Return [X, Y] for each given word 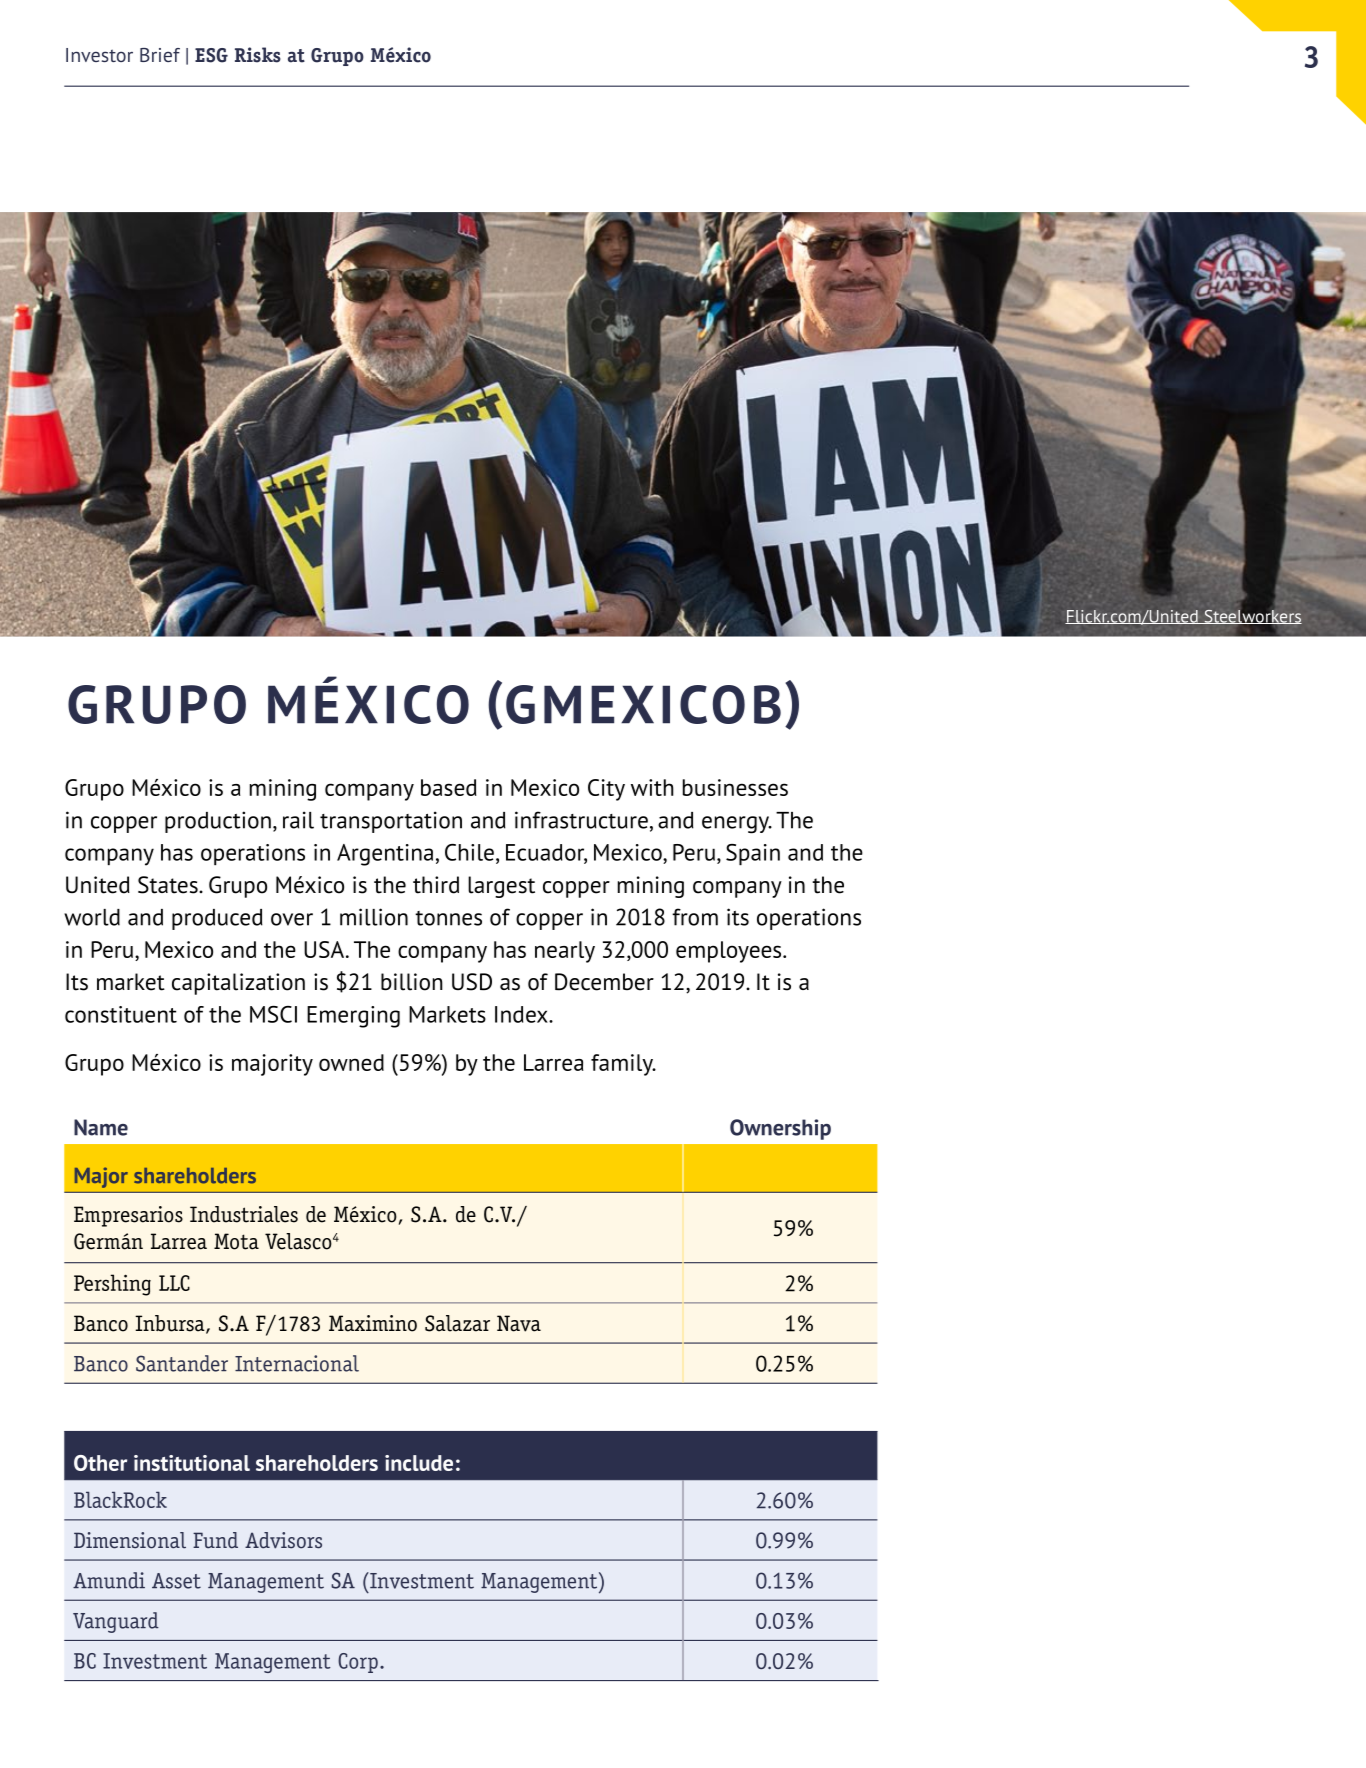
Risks [258, 55]
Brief [160, 55]
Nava [519, 1323]
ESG [211, 55]
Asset [176, 1581]
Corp [358, 1663]
